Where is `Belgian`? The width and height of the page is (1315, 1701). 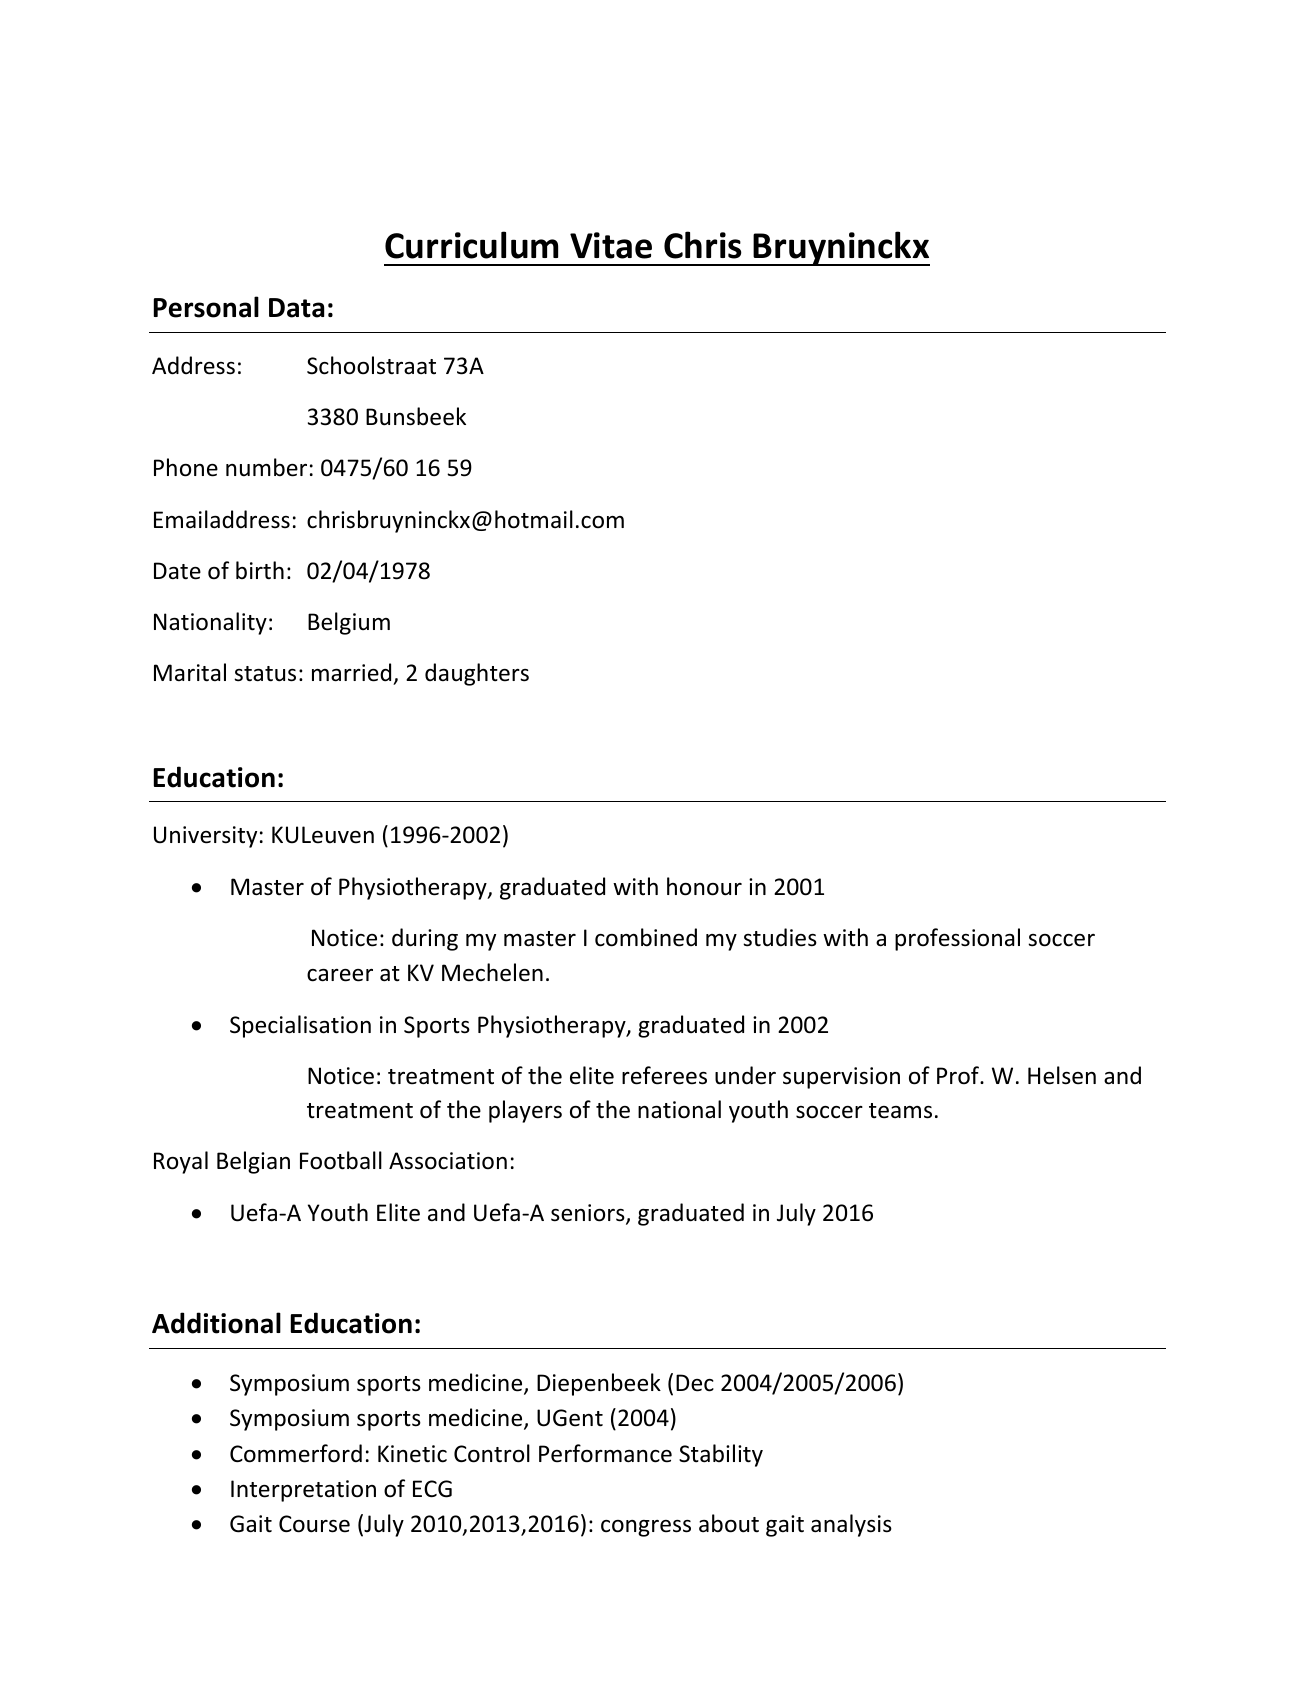
Belgian is located at coordinates (253, 1162).
